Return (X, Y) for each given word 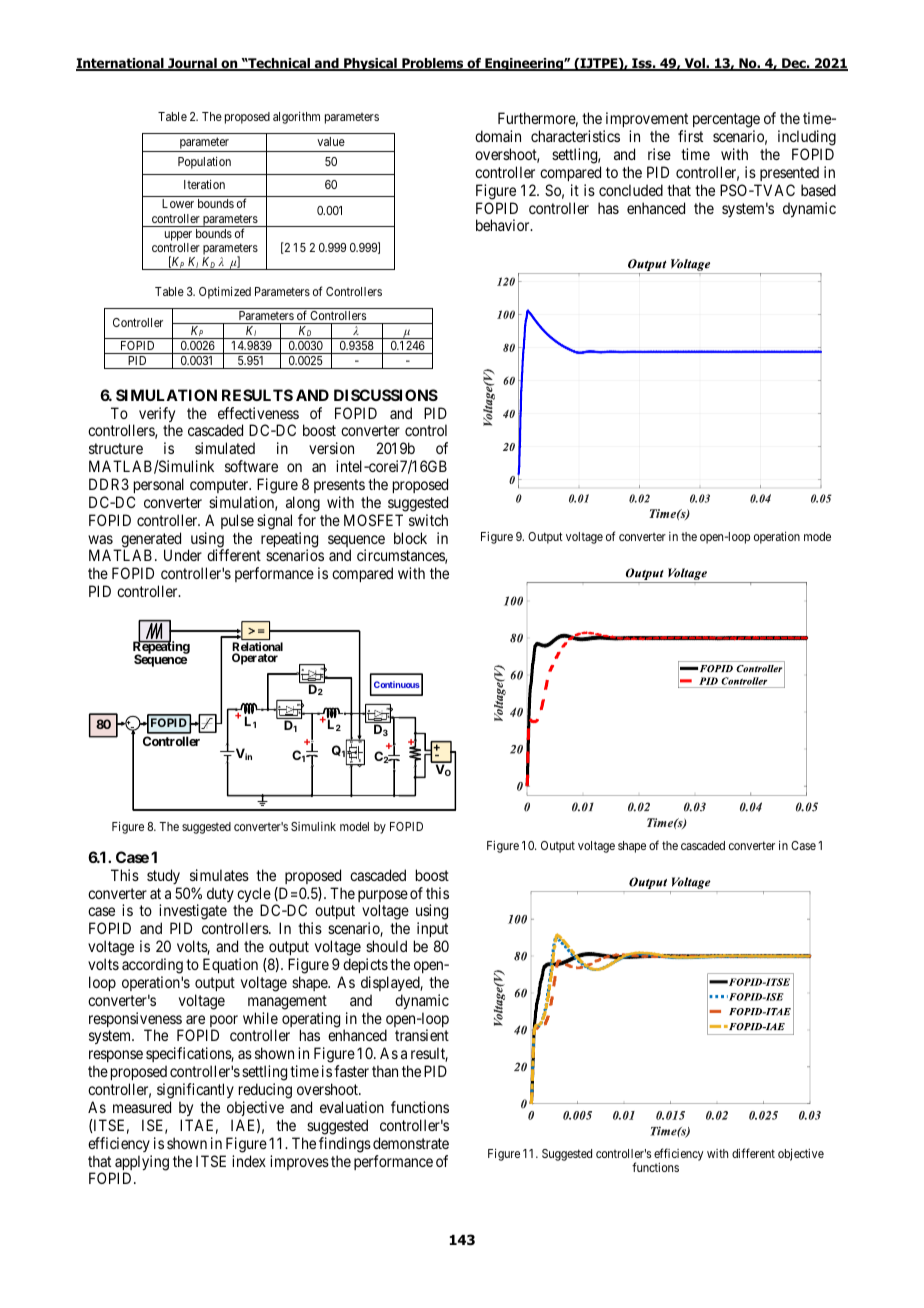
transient (422, 1035)
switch (428, 520)
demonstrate (411, 1143)
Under (183, 555)
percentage (726, 120)
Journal (192, 64)
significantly (195, 1091)
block (410, 538)
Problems (433, 64)
